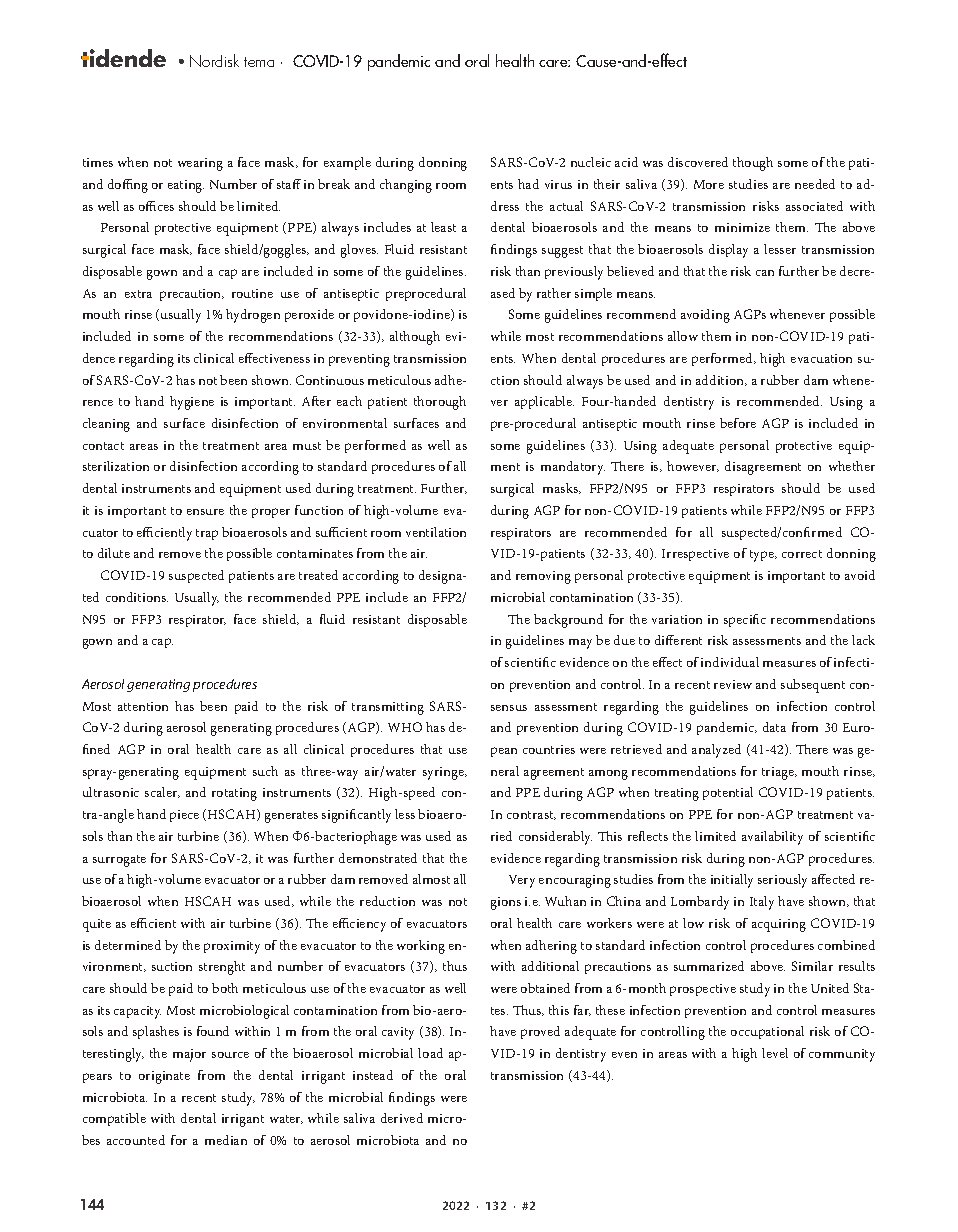 Image resolution: width=958 pixels, height=1232 pixels. Describe the element at coordinates (698, 162) in the image. I see `discovered` at that location.
